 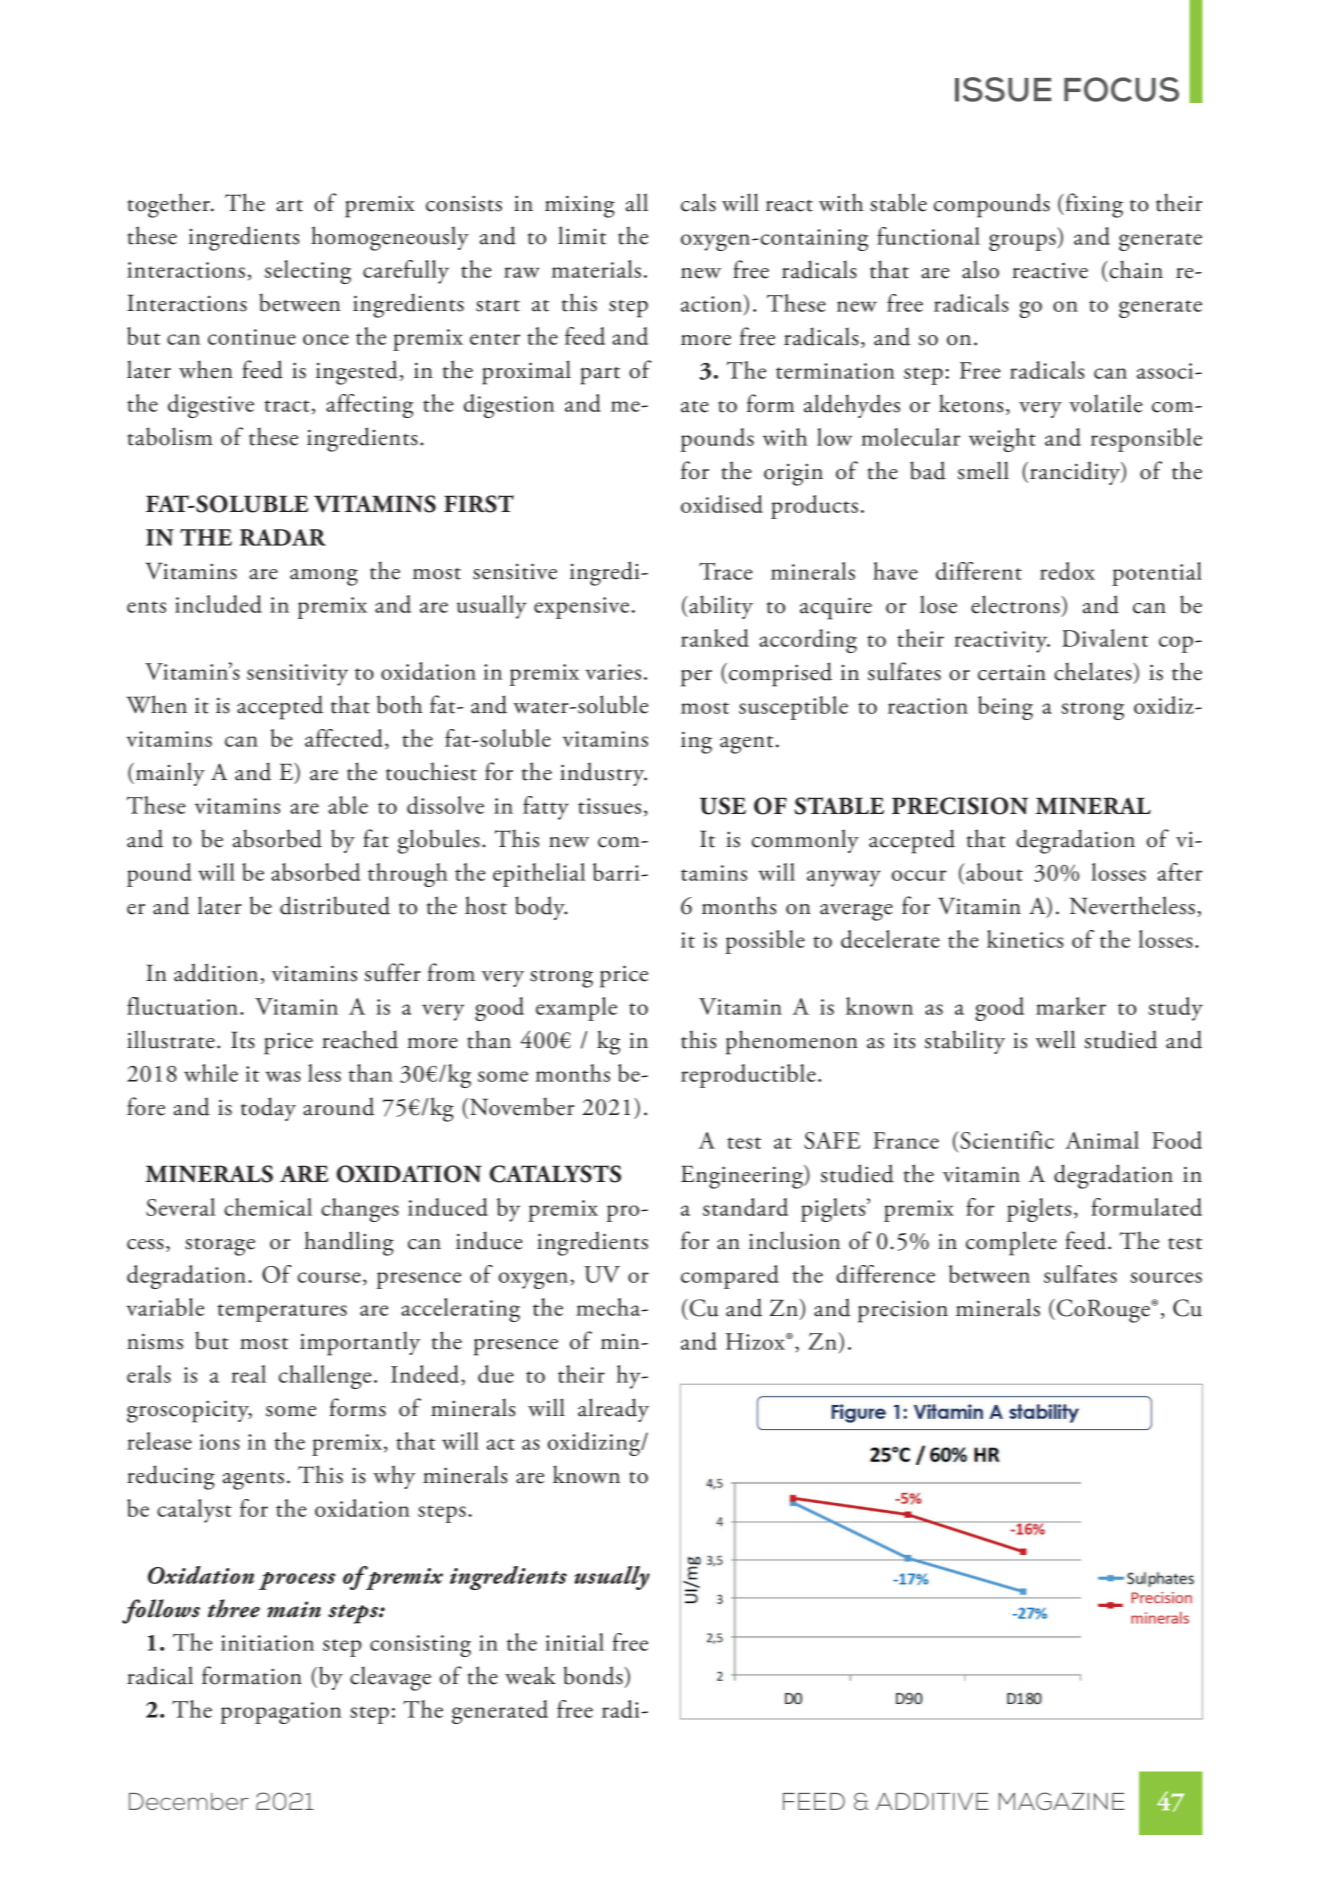 What do you see at coordinates (281, 1713) in the page?
I see `propagation` at bounding box center [281, 1713].
